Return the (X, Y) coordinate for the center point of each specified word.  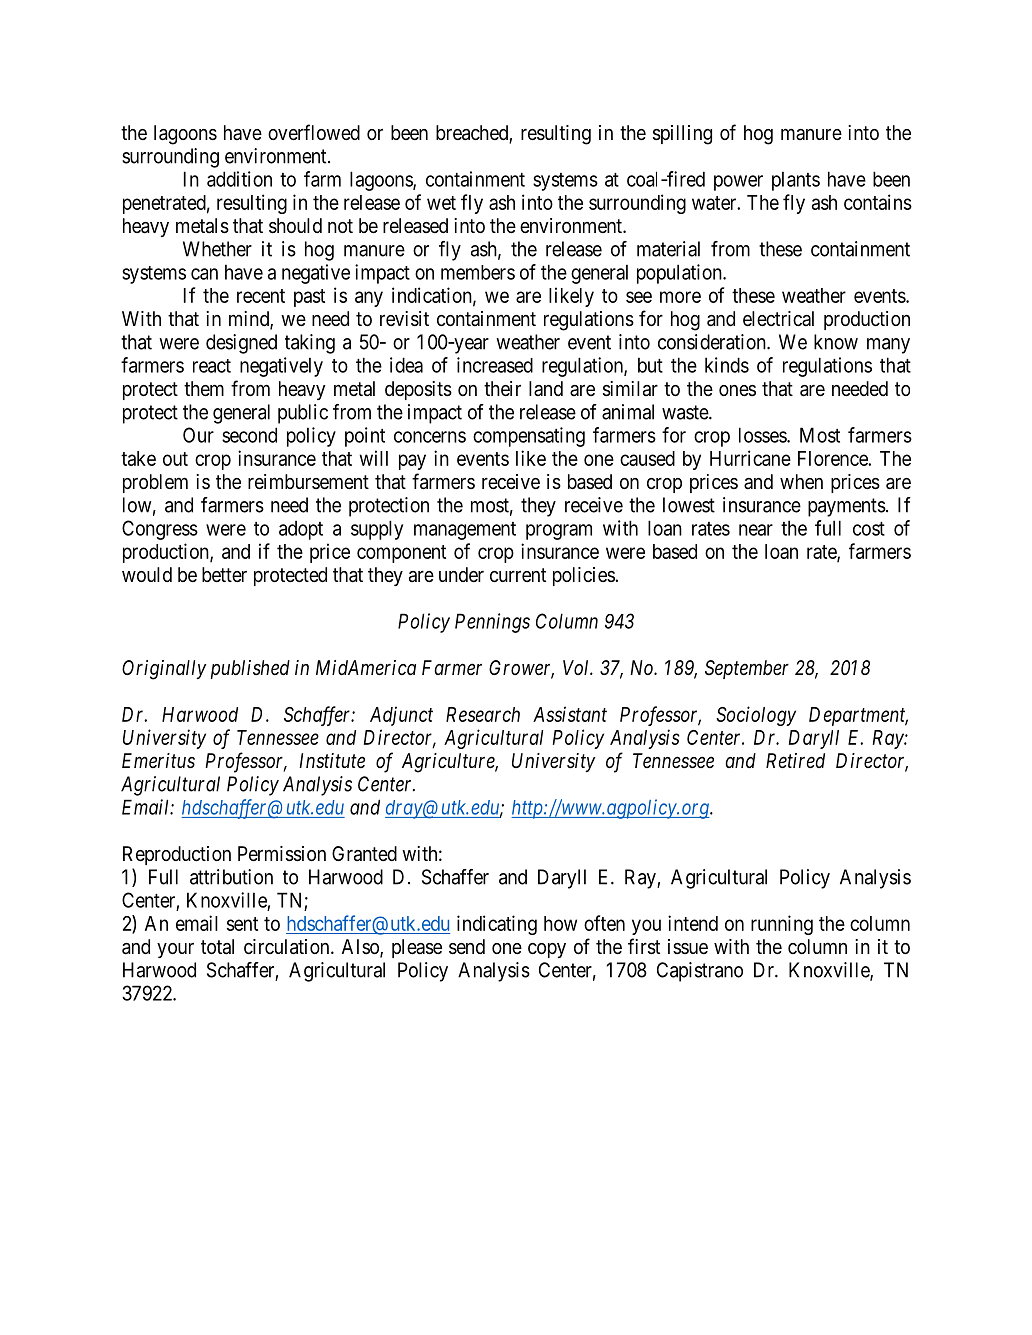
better (224, 574)
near (756, 530)
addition (239, 179)
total (217, 947)
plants (796, 181)
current (518, 575)
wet (441, 203)
